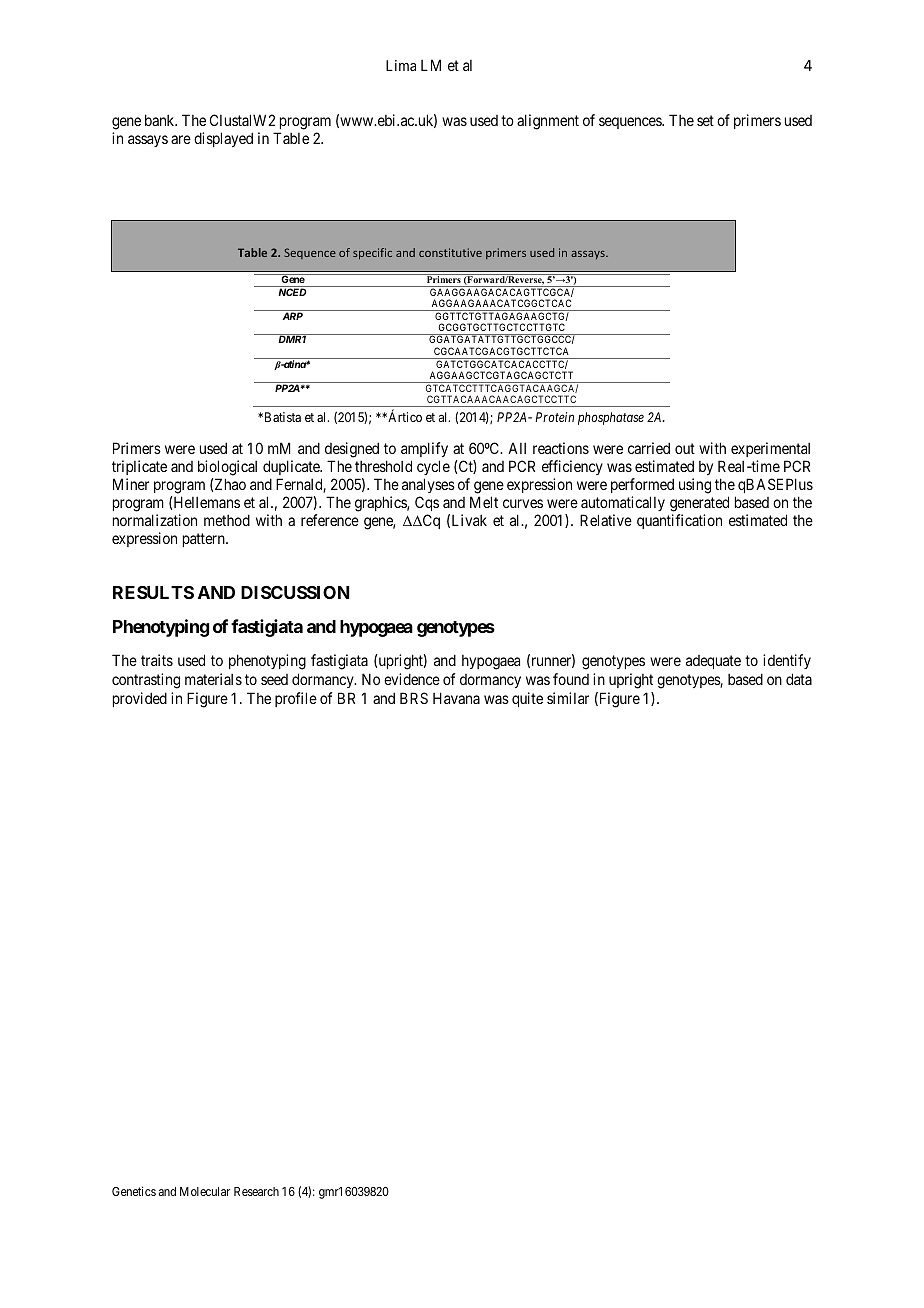 This image has height=1308, width=924. What do you see at coordinates (685, 449) in the image?
I see `out` at bounding box center [685, 449].
